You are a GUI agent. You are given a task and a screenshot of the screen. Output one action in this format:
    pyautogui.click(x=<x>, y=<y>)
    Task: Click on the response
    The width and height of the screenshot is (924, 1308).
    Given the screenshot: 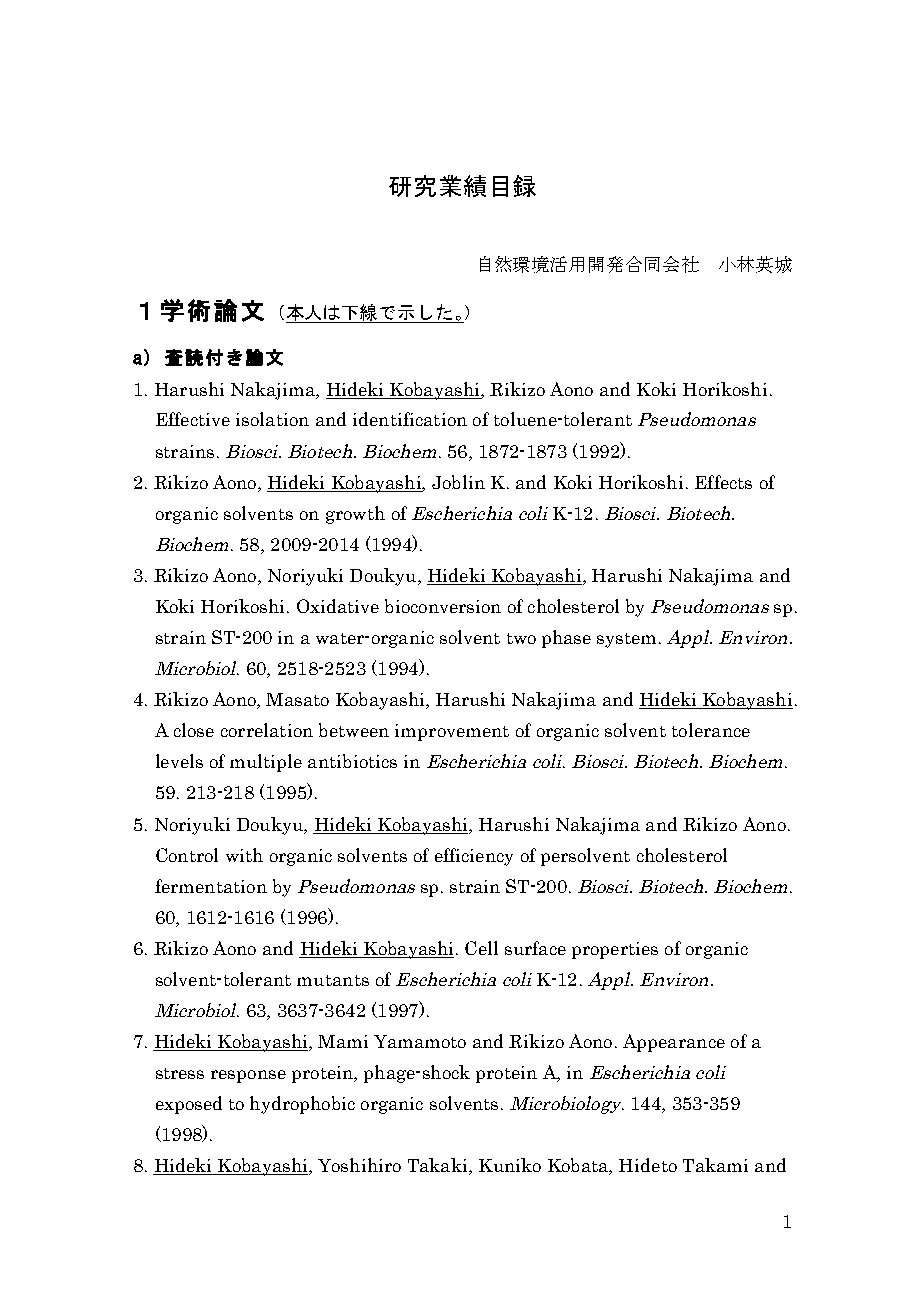 What is the action you would take?
    pyautogui.click(x=248, y=1076)
